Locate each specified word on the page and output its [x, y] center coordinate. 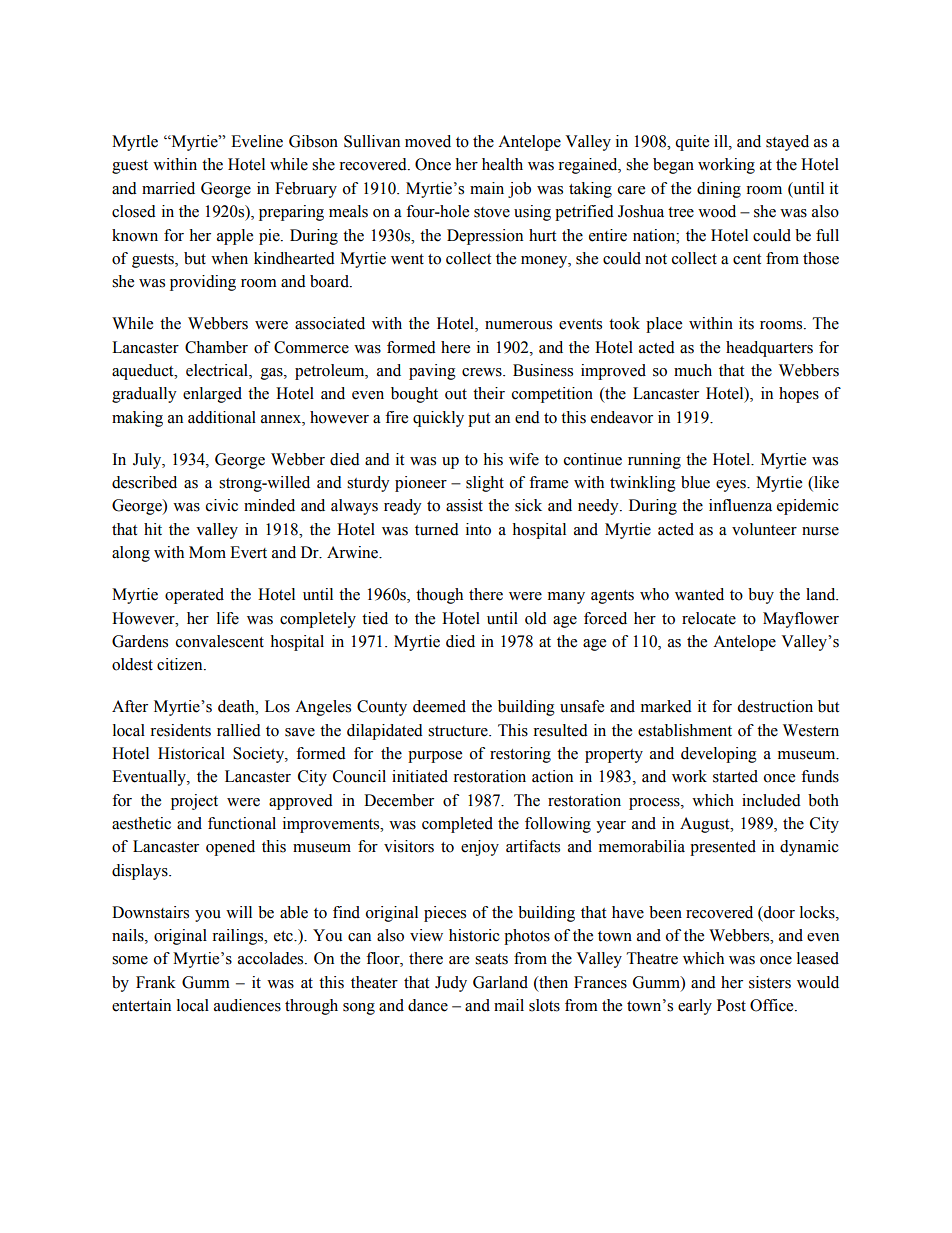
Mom [207, 552]
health [502, 164]
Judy [451, 984]
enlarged [212, 395]
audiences [247, 1005]
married [168, 188]
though [439, 596]
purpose [435, 757]
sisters [770, 982]
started [735, 776]
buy [761, 596]
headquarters [769, 349]
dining [719, 190]
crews [483, 372]
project [194, 802]
